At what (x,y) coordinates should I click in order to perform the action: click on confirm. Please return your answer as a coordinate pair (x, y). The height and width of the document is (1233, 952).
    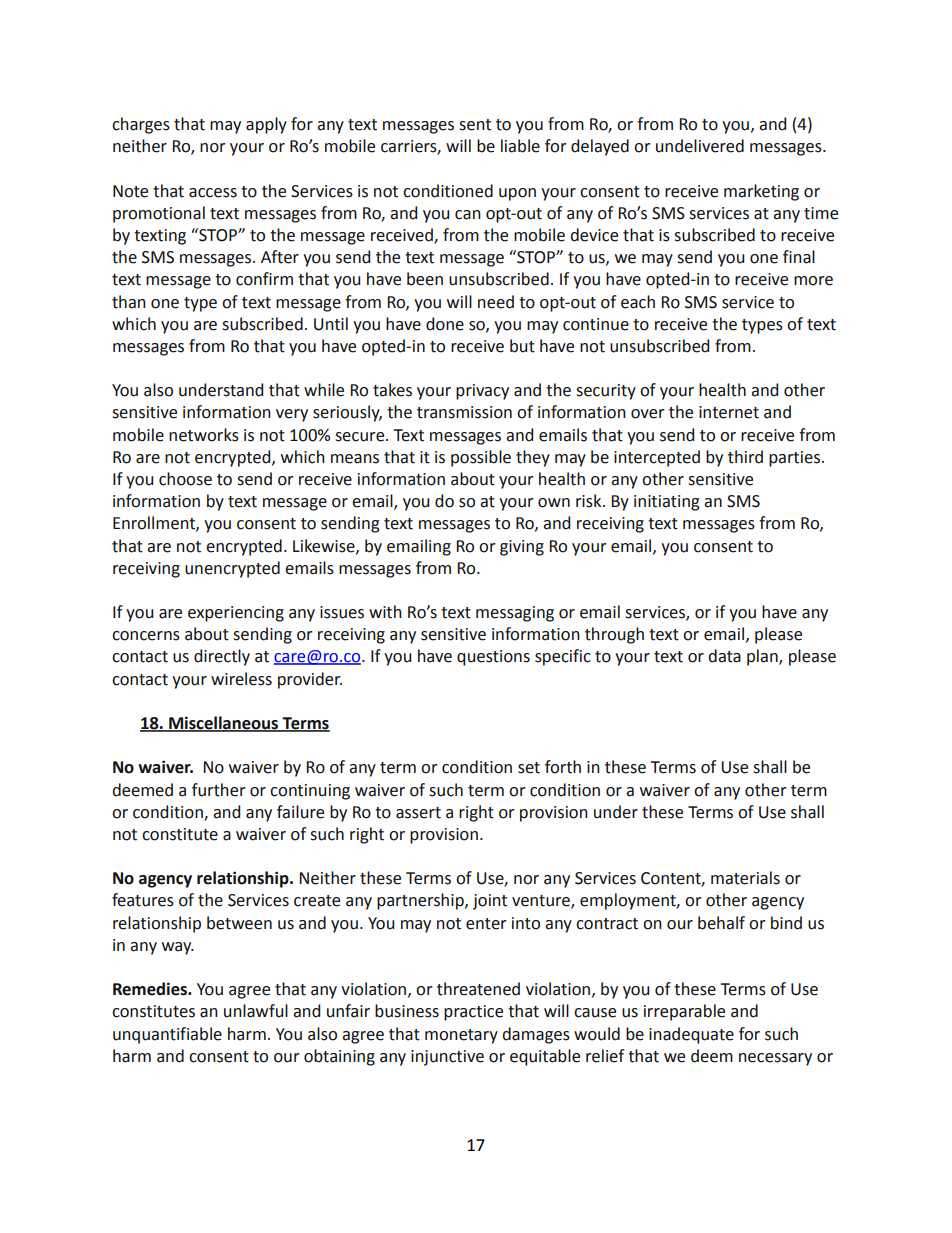
    Looking at the image, I should click on (264, 279).
